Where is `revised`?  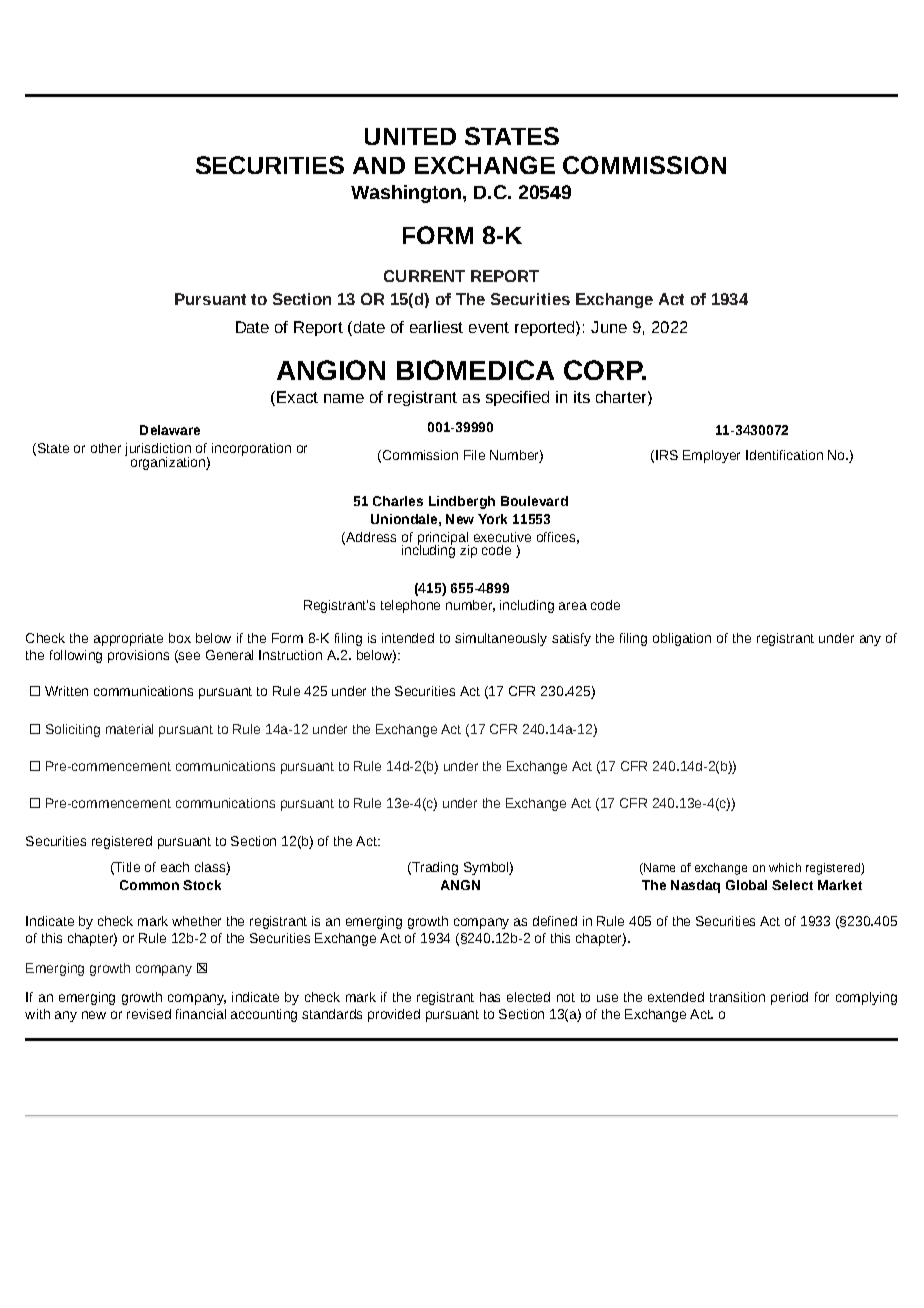
revised is located at coordinates (149, 1014).
